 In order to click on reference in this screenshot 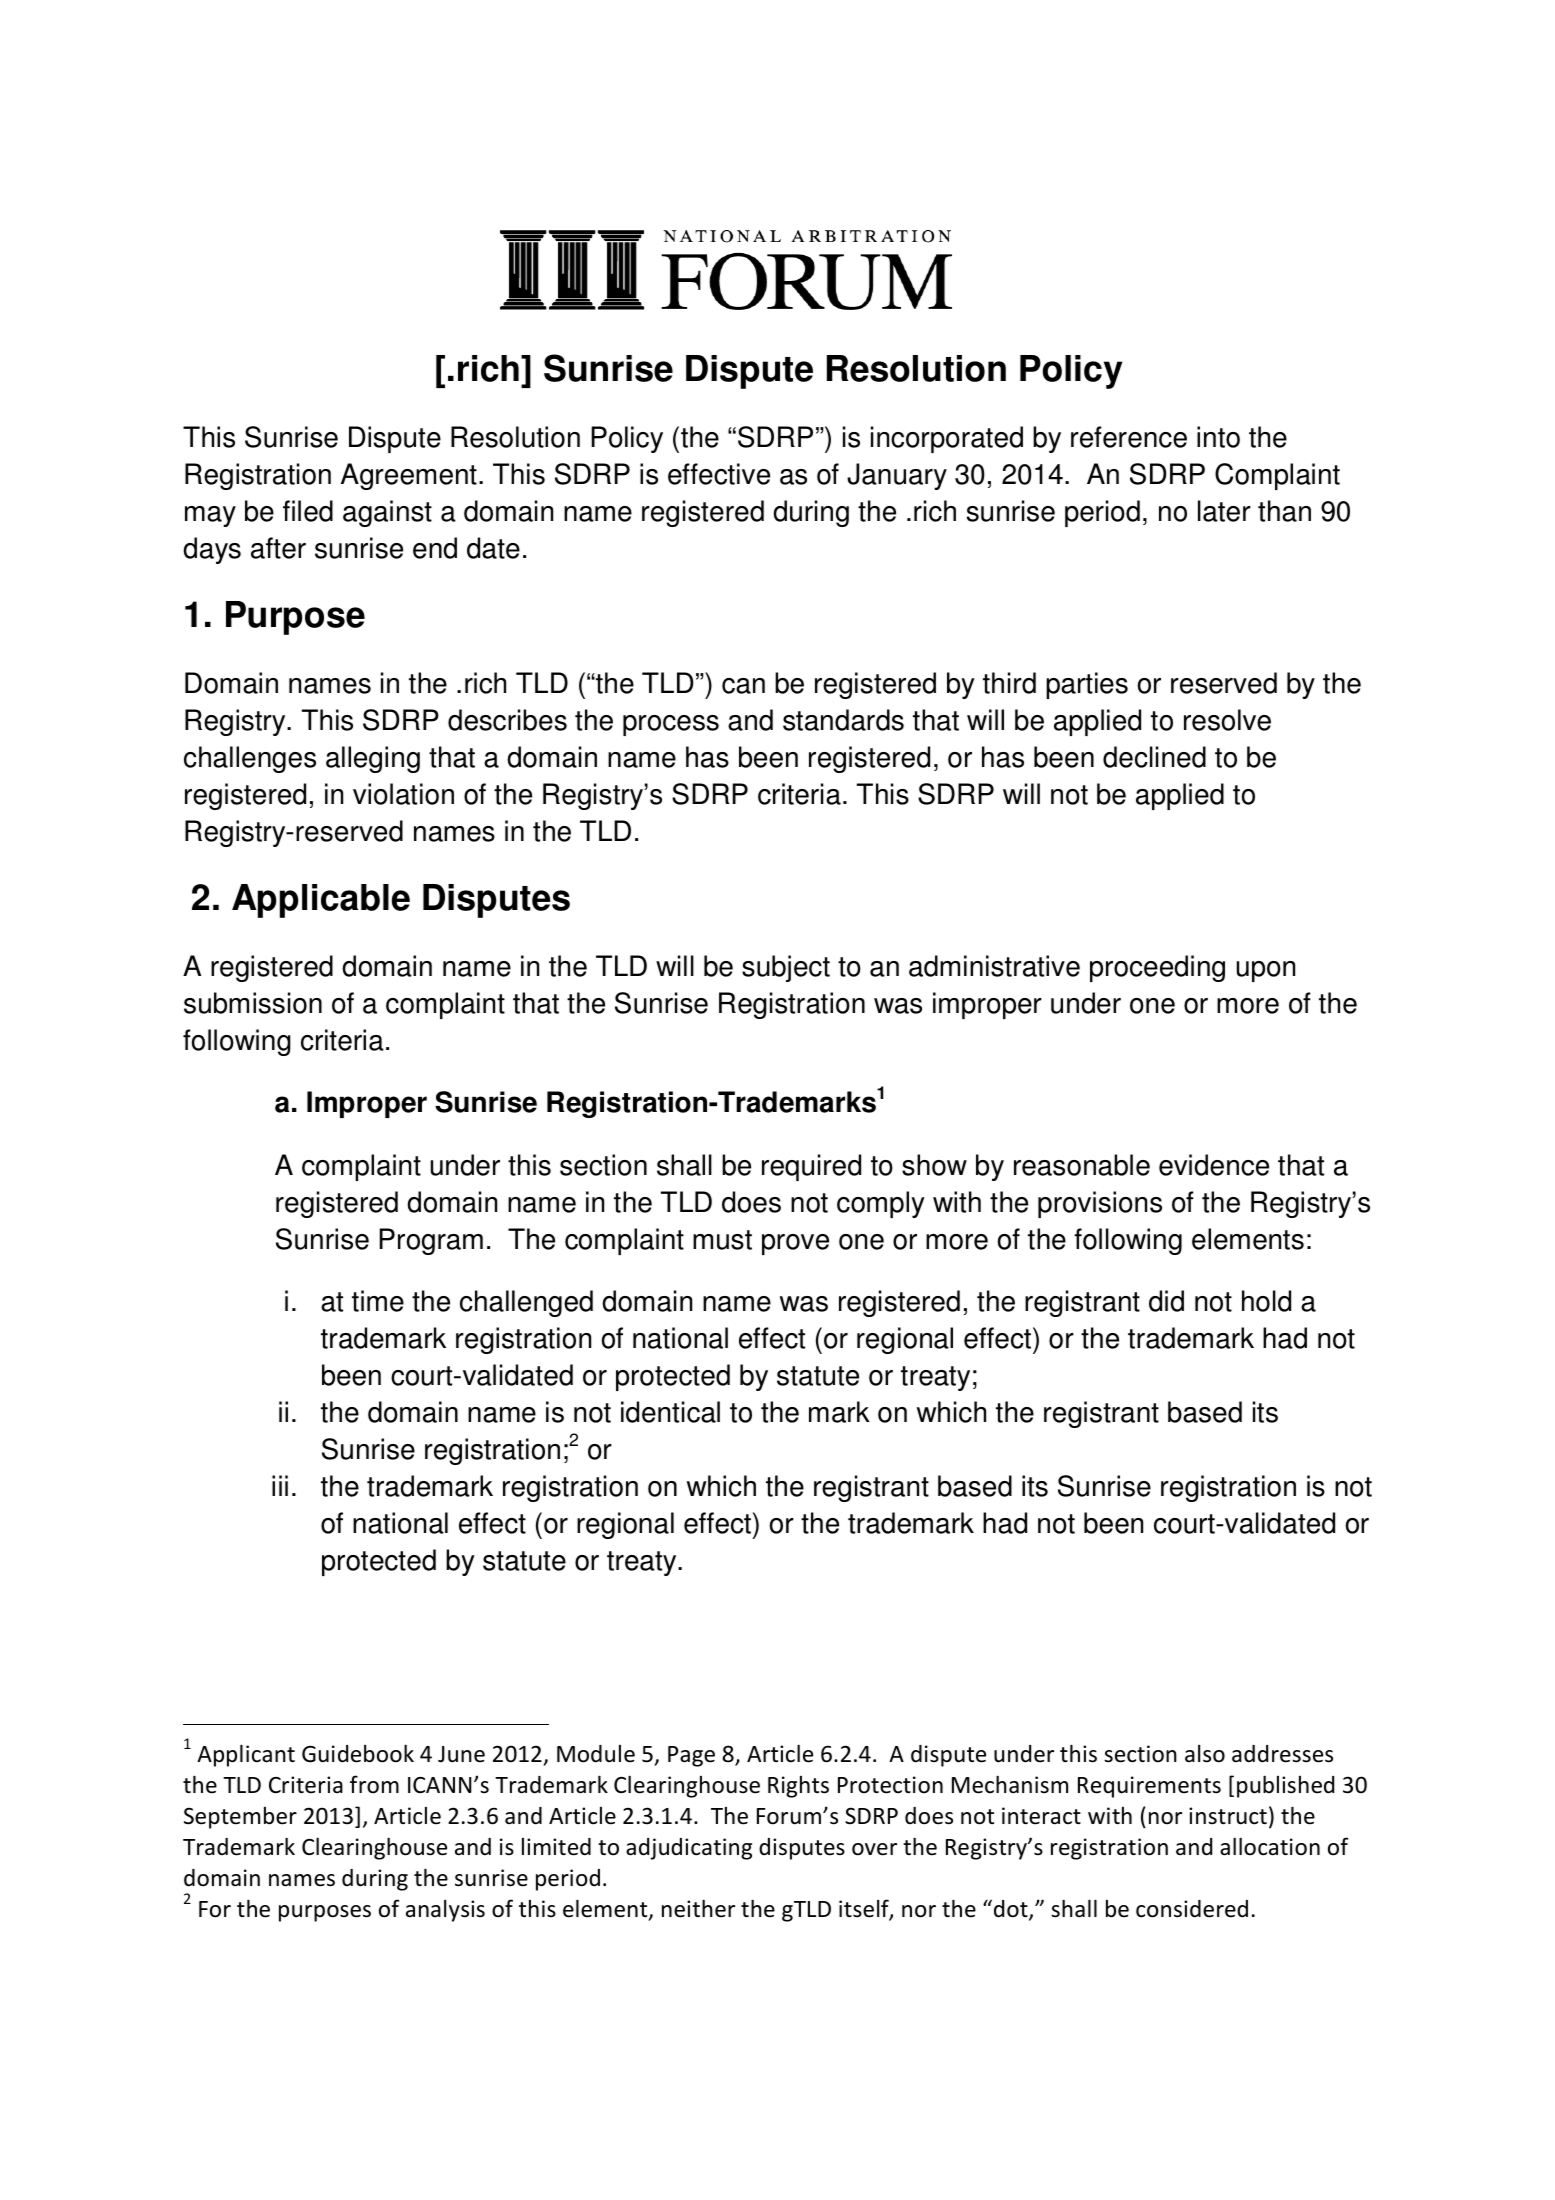, I will do `click(1129, 437)`.
